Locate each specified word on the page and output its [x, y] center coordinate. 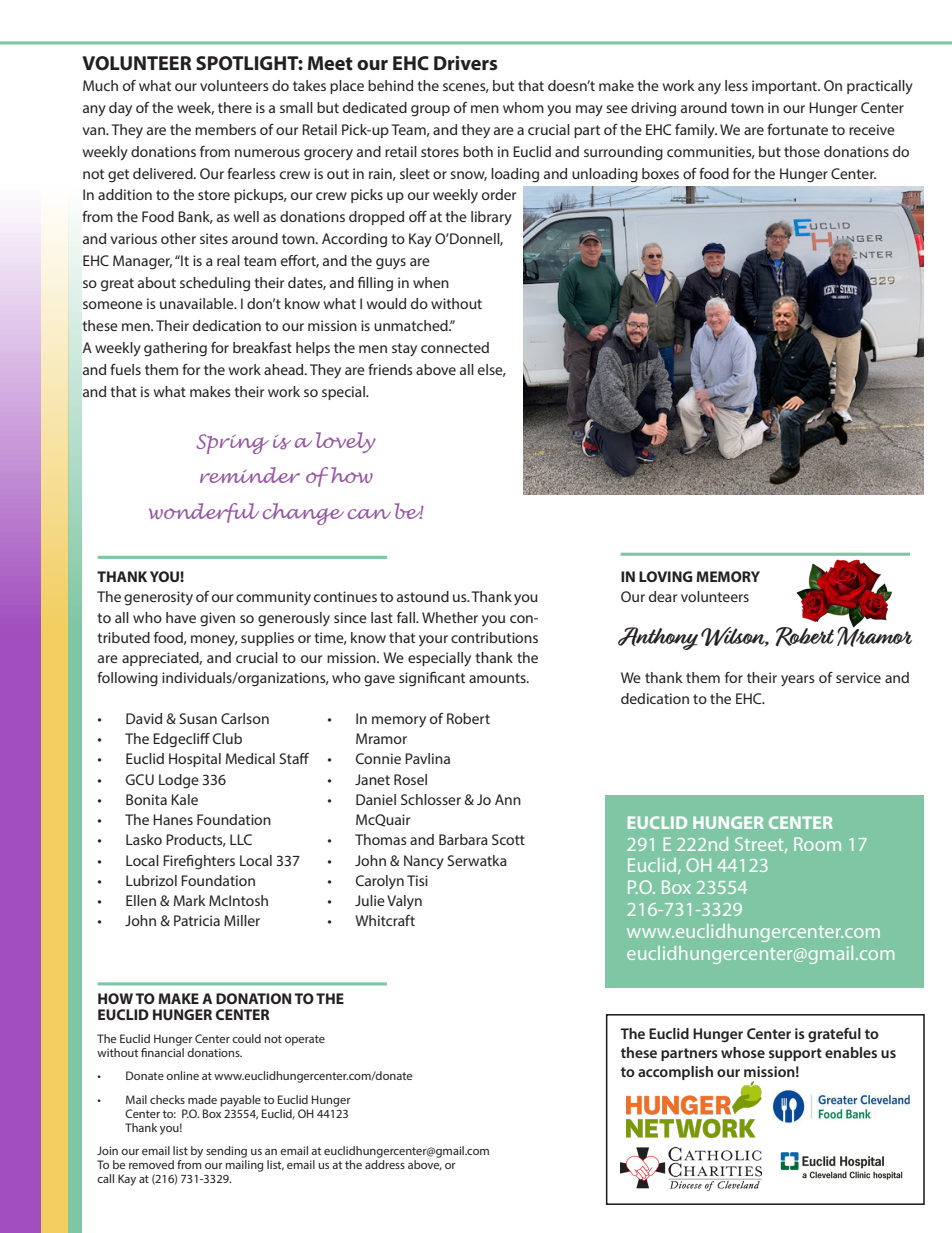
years [798, 681]
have [181, 617]
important [785, 87]
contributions [494, 637]
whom [523, 107]
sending [226, 1152]
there [235, 107]
